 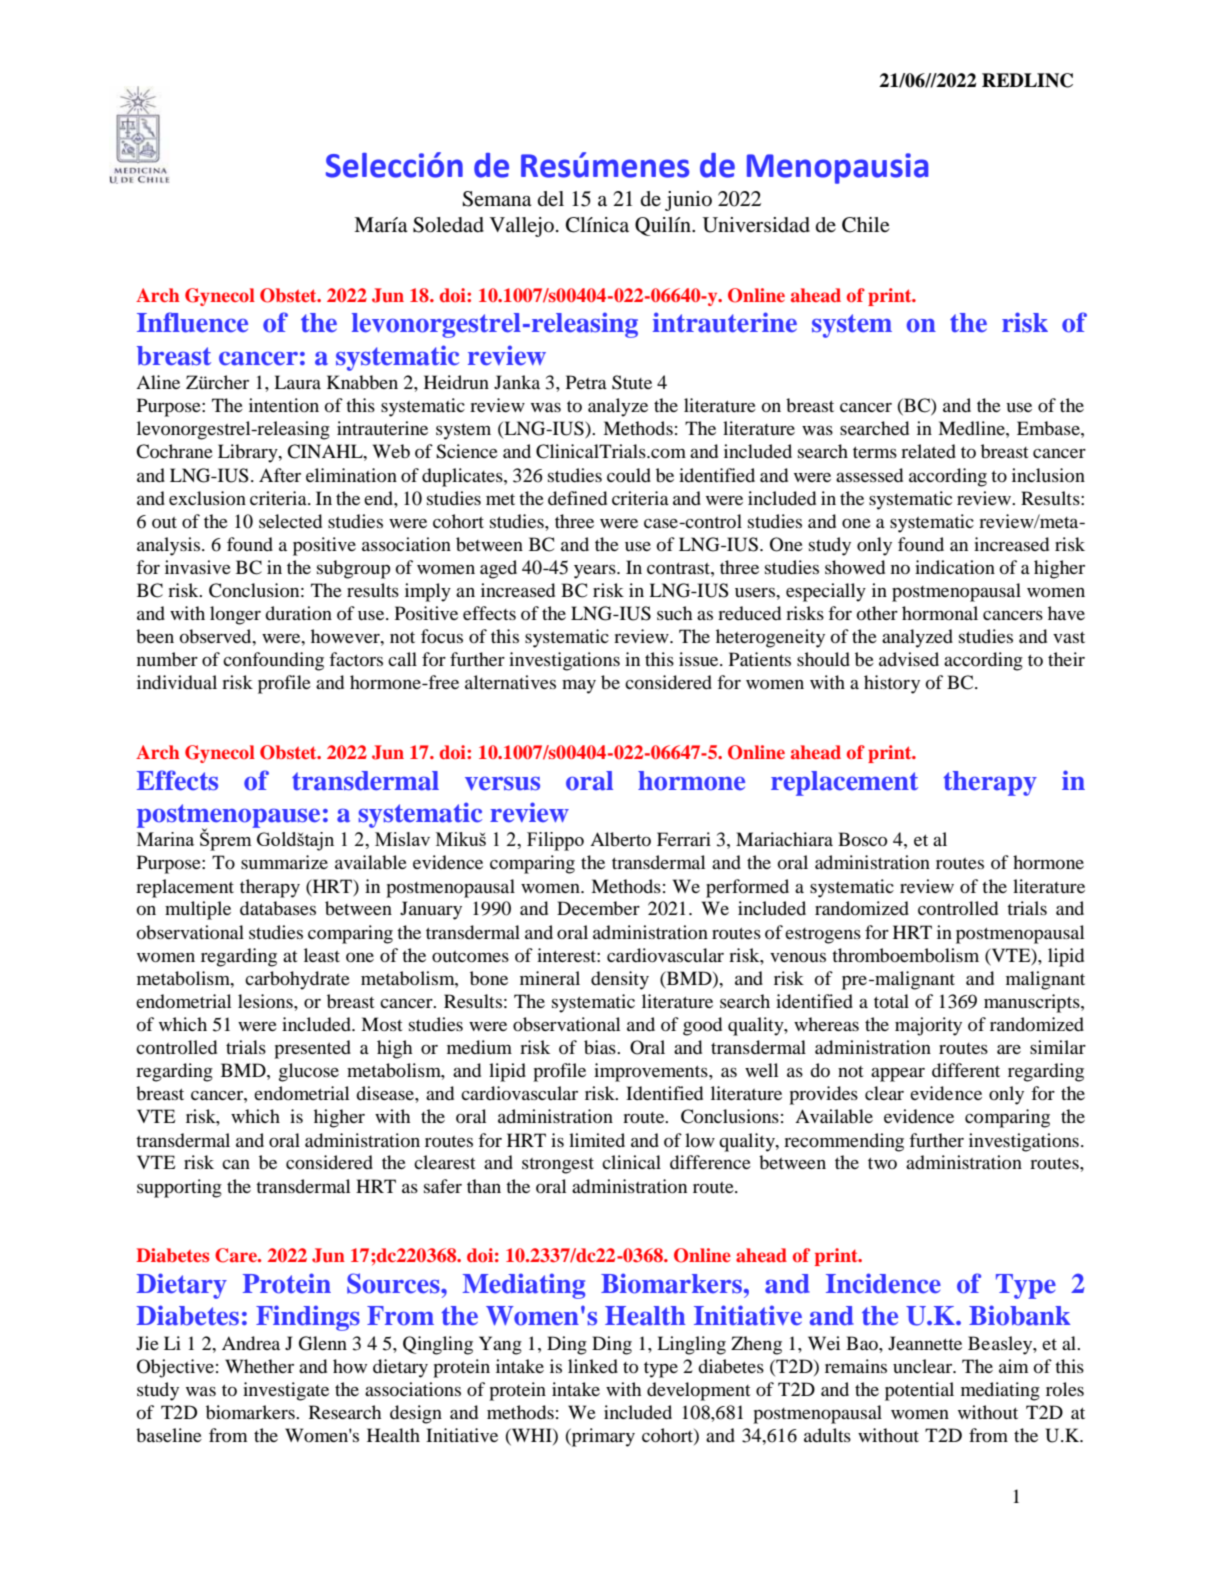 What do you see at coordinates (928, 1026) in the document?
I see `majority` at bounding box center [928, 1026].
